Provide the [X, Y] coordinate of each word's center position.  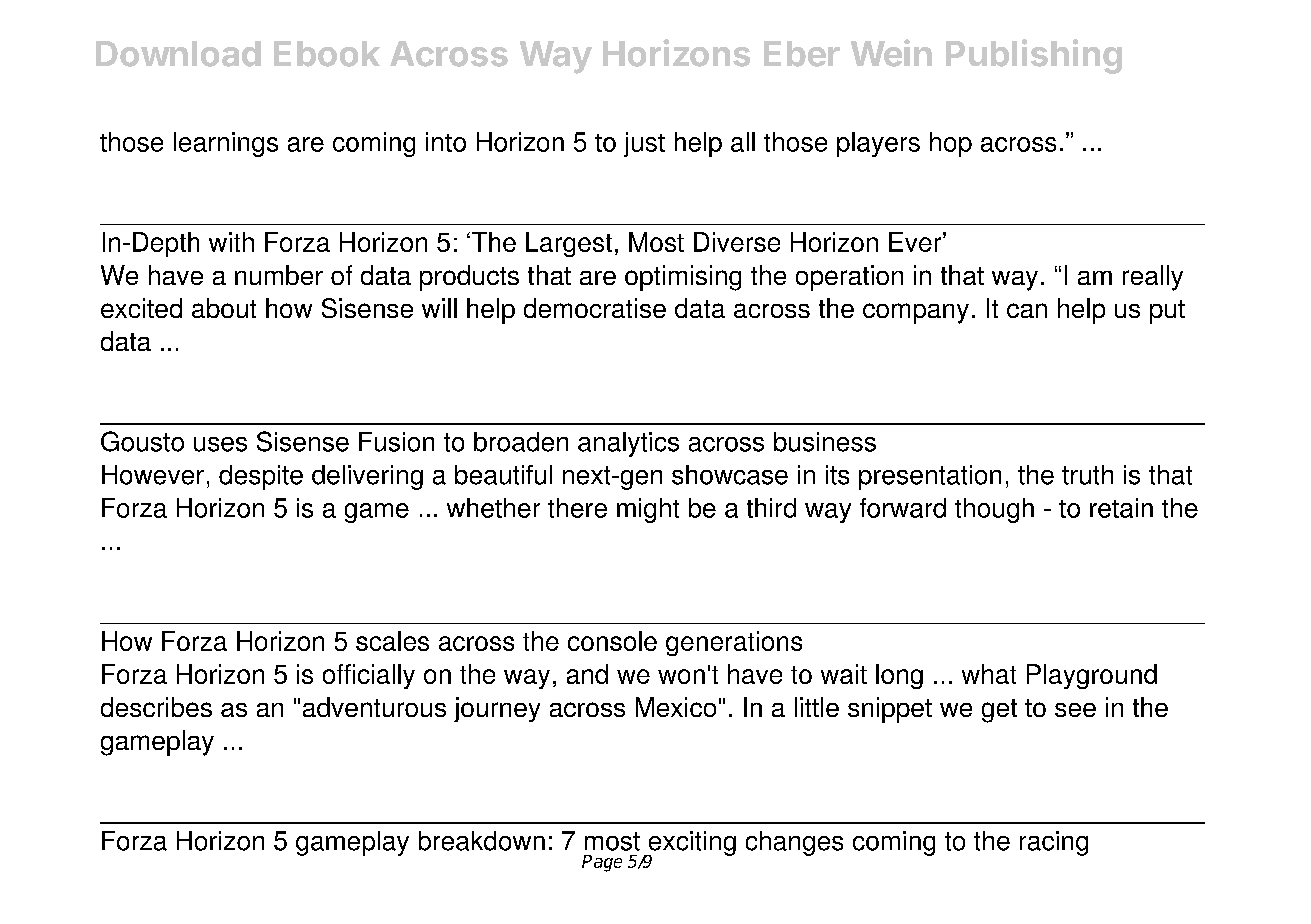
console [612, 641]
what [989, 674]
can [1027, 310]
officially [369, 676]
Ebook [327, 54]
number [279, 275]
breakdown [482, 841]
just [644, 144]
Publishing [1034, 56]
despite [261, 477]
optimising [683, 278]
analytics [628, 444]
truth [1087, 475]
